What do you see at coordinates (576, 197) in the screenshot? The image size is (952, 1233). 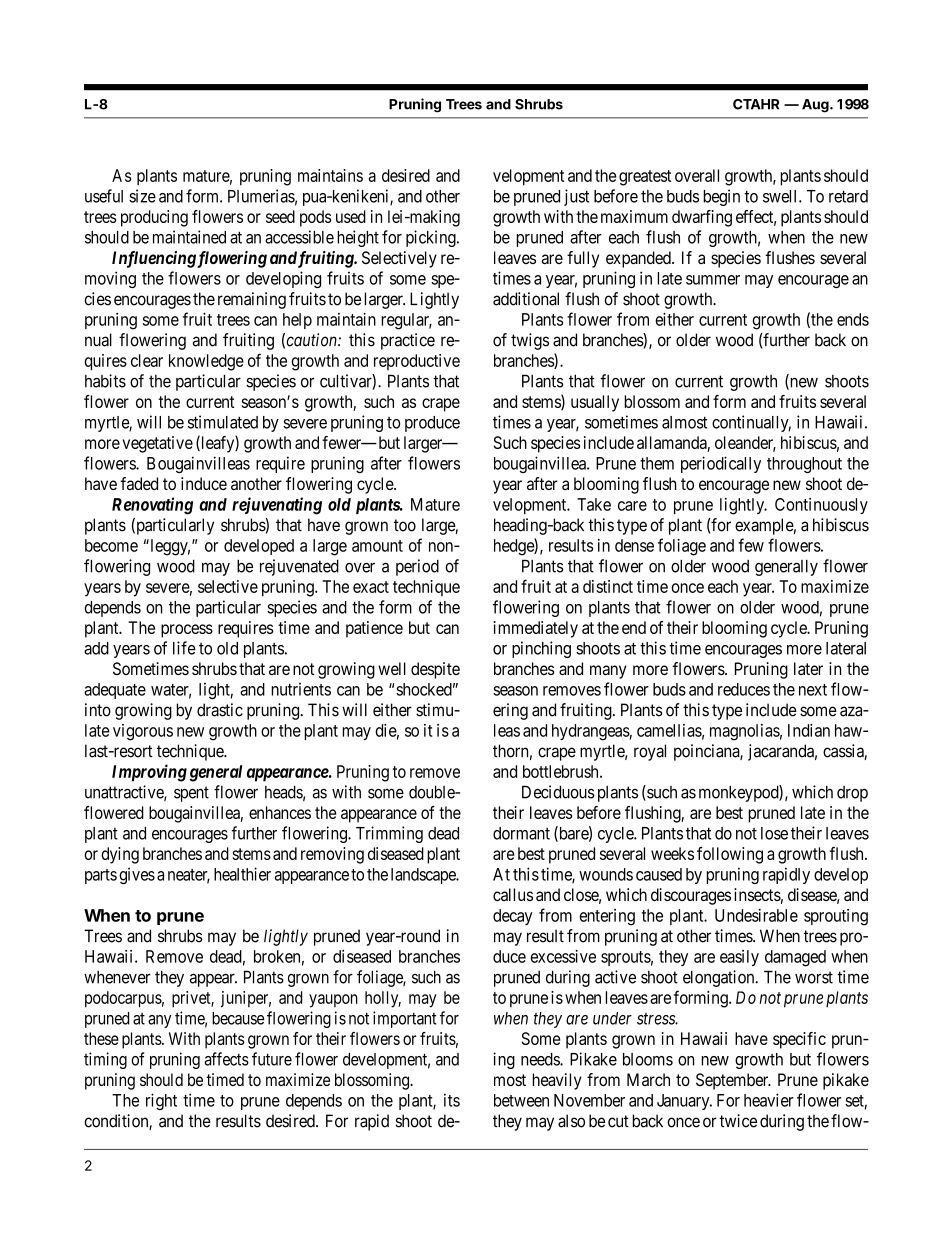 I see `just` at bounding box center [576, 197].
